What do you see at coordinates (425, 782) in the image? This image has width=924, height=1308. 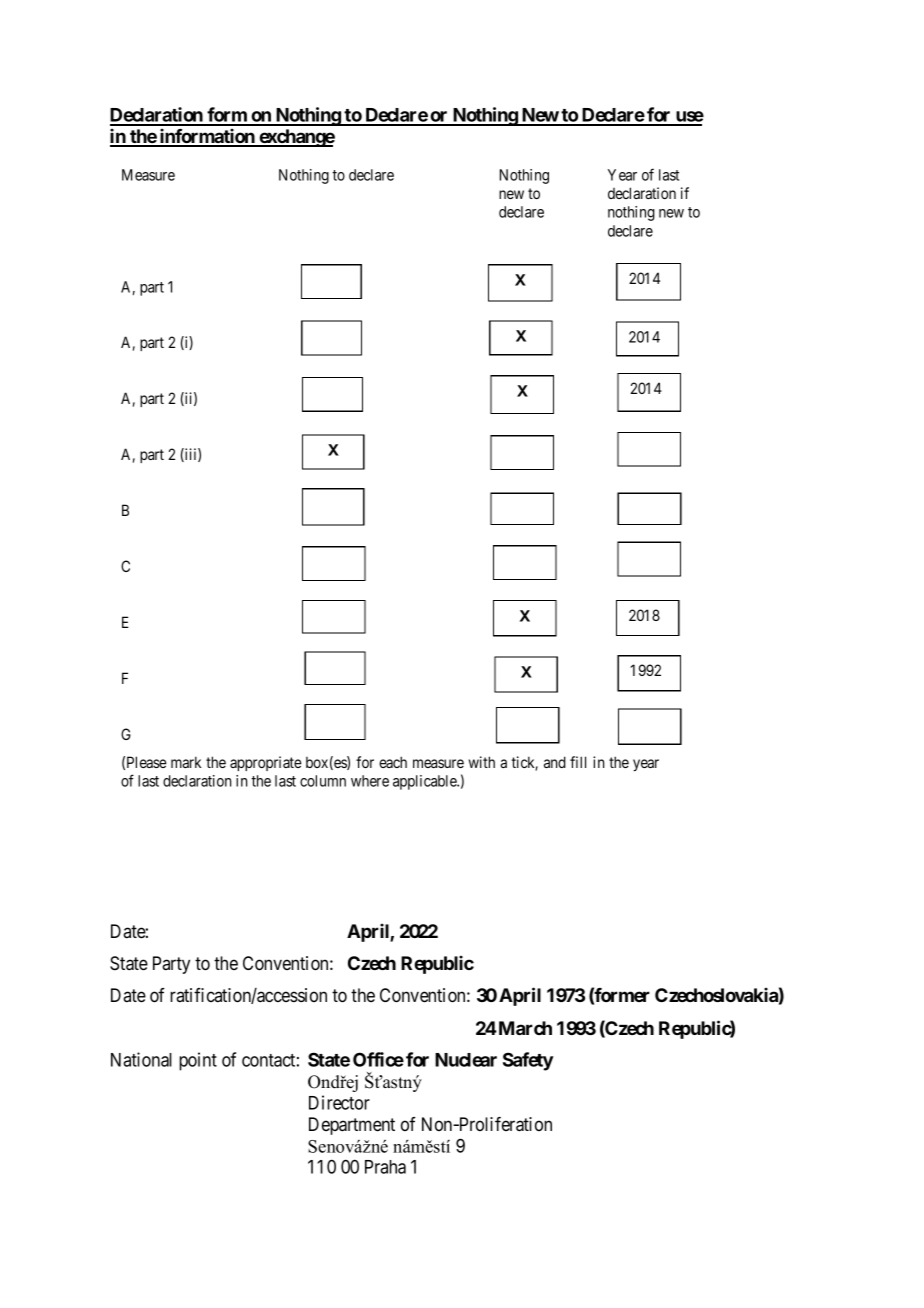 I see `applicable` at bounding box center [425, 782].
